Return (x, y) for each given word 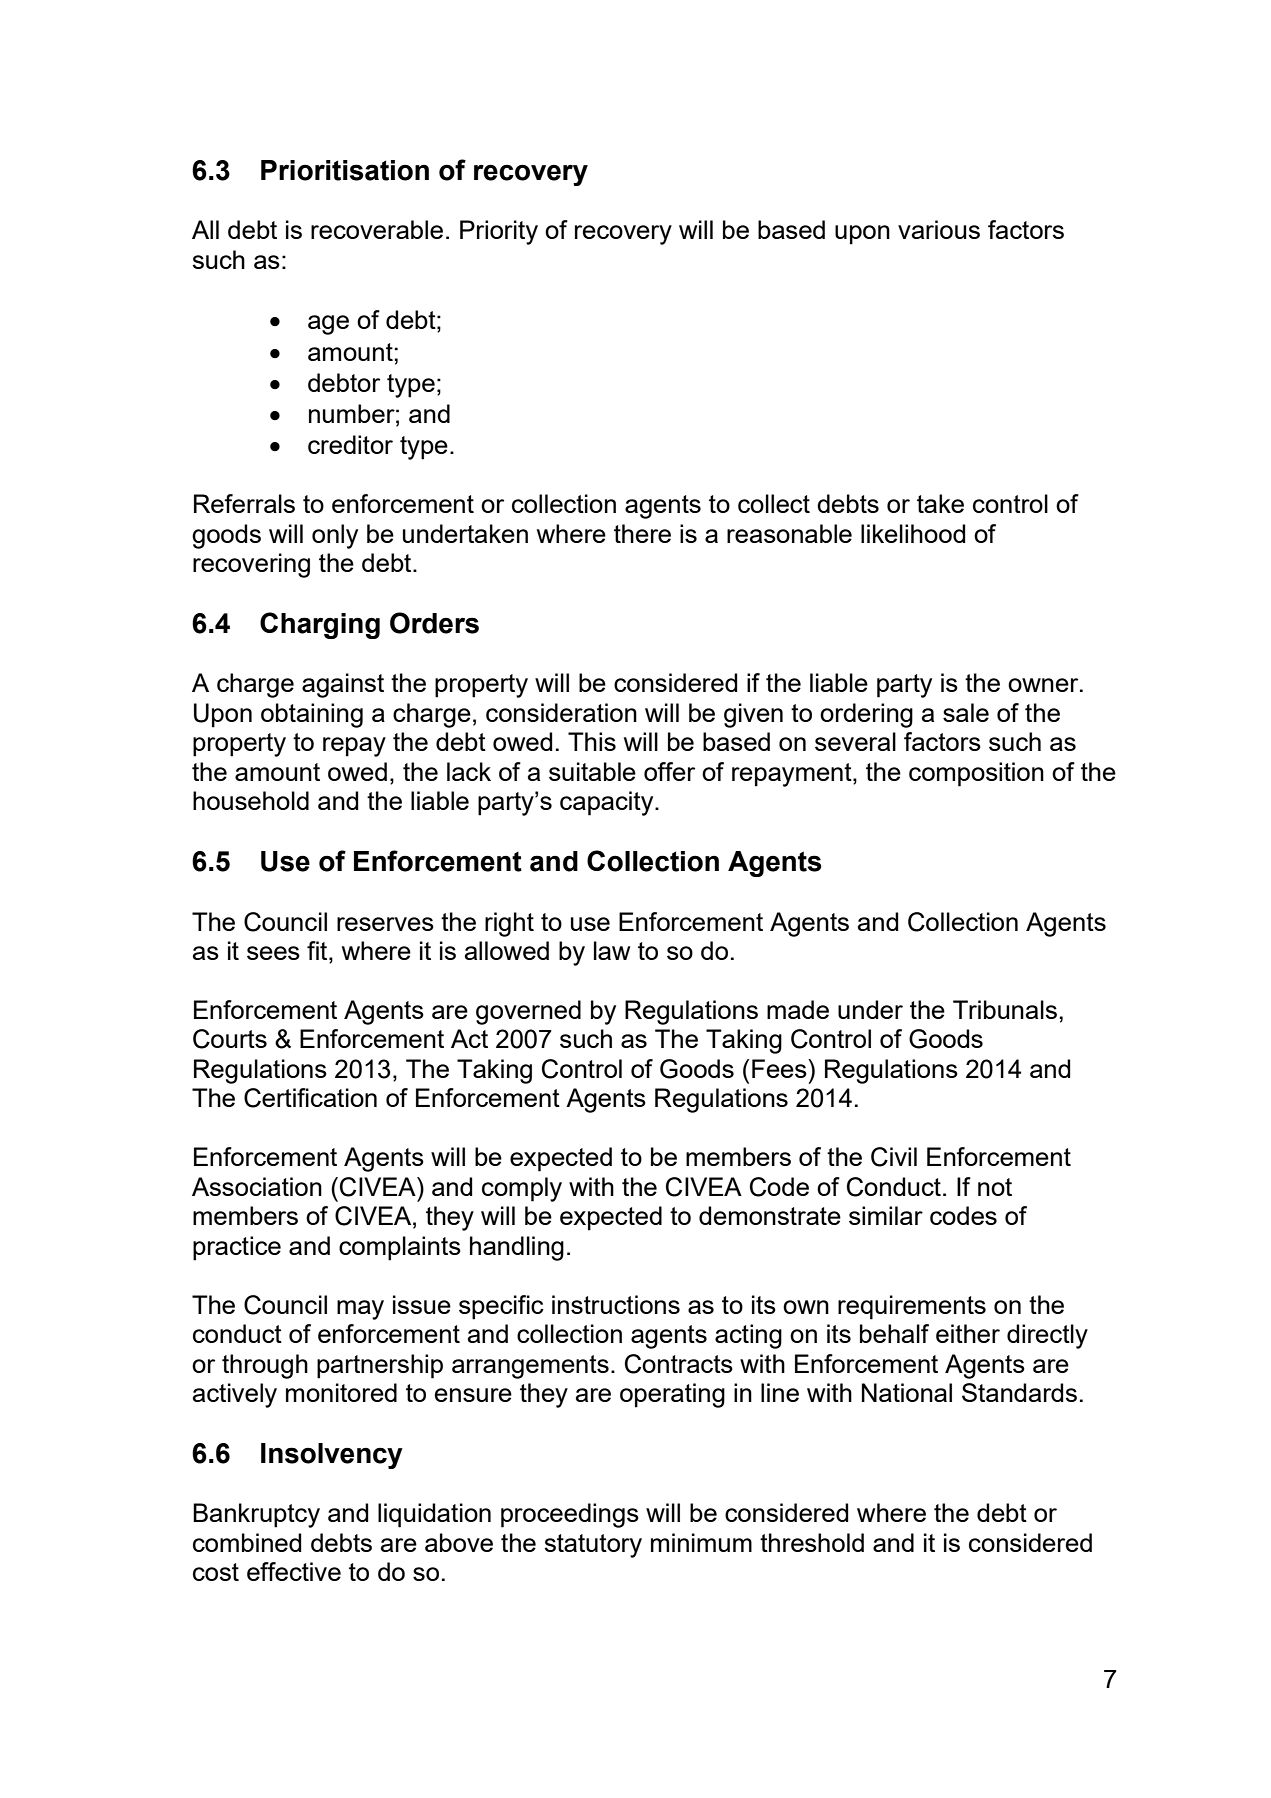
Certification (310, 1098)
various (939, 229)
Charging (320, 625)
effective (294, 1571)
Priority (499, 232)
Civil (894, 1157)
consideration (561, 712)
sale (966, 712)
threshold (812, 1542)
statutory (593, 1546)
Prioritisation (345, 170)
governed (528, 1012)
